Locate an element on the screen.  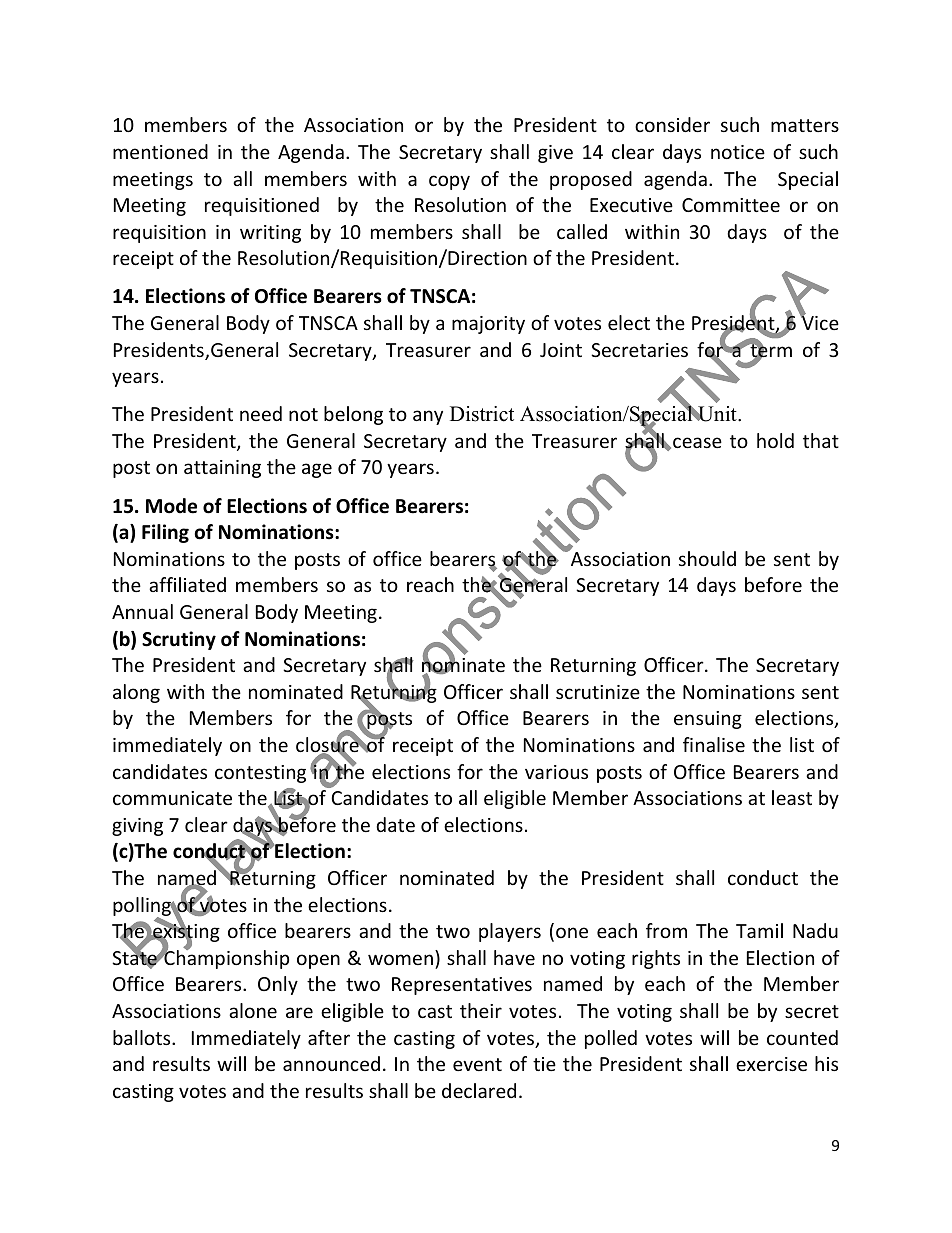
attaining is located at coordinates (222, 469).
